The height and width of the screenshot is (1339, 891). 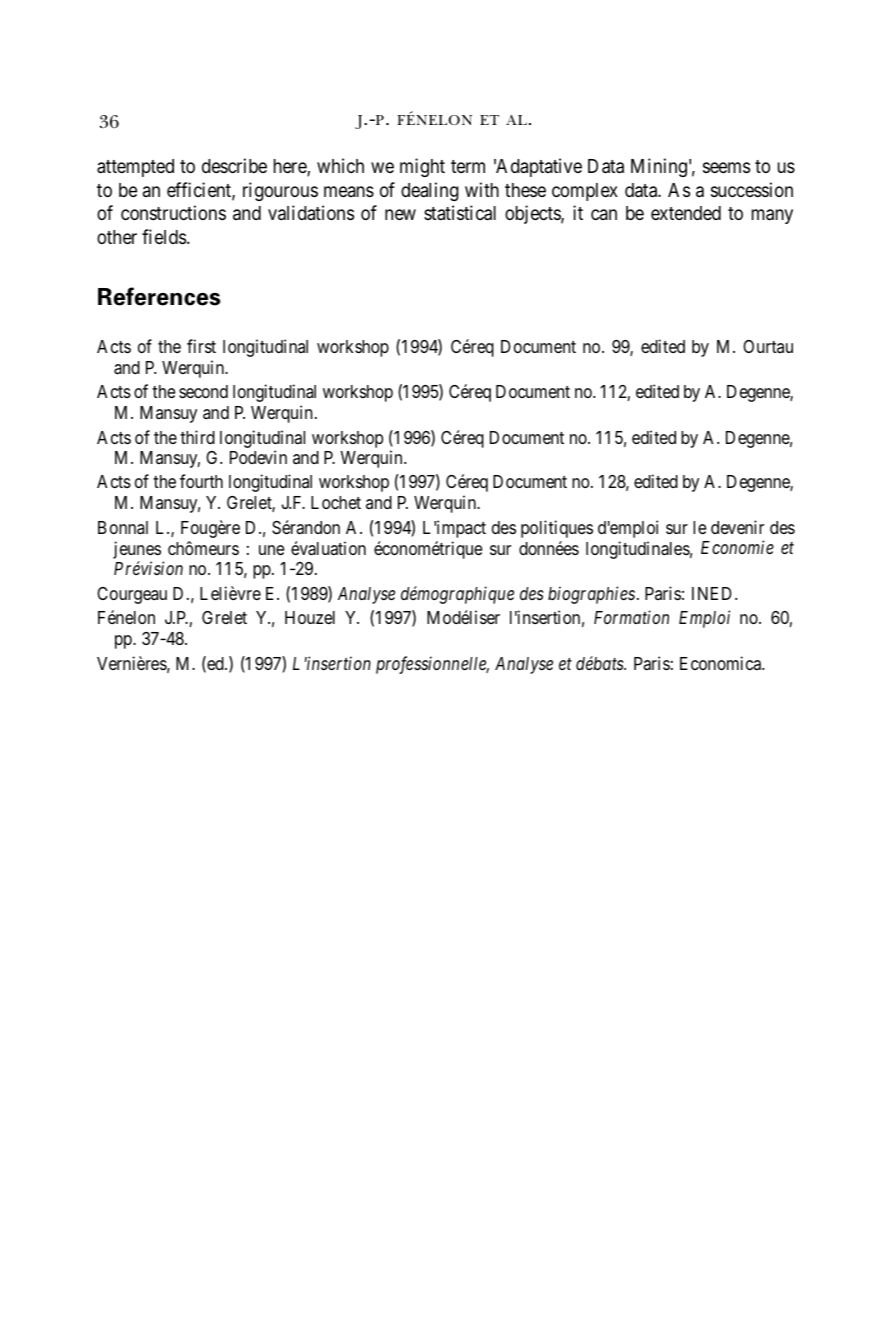 What do you see at coordinates (159, 296) in the screenshot?
I see `References` at bounding box center [159, 296].
